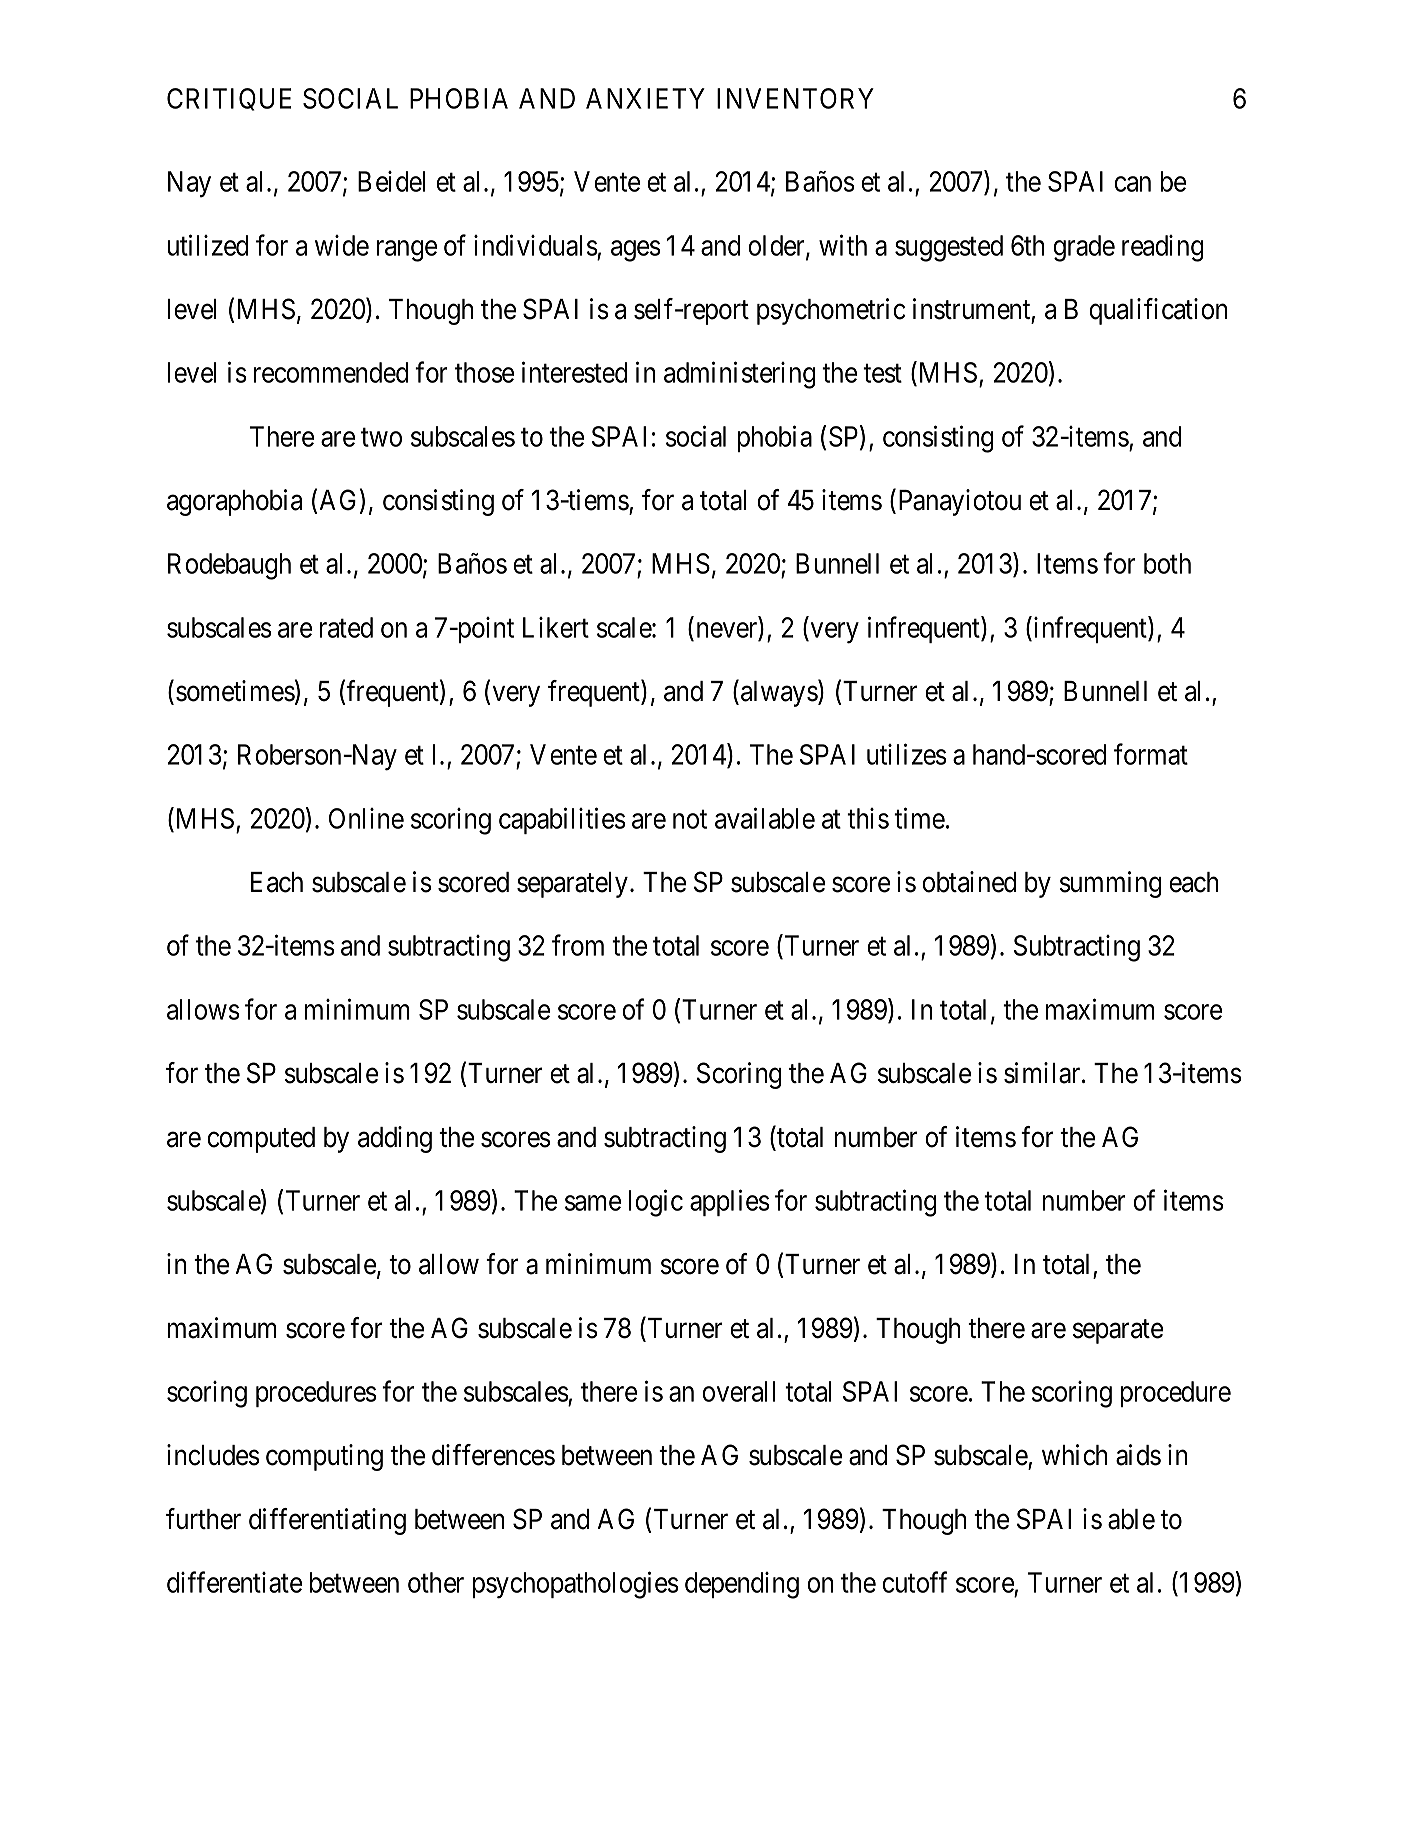  What do you see at coordinates (1132, 184) in the screenshot?
I see `can` at bounding box center [1132, 184].
